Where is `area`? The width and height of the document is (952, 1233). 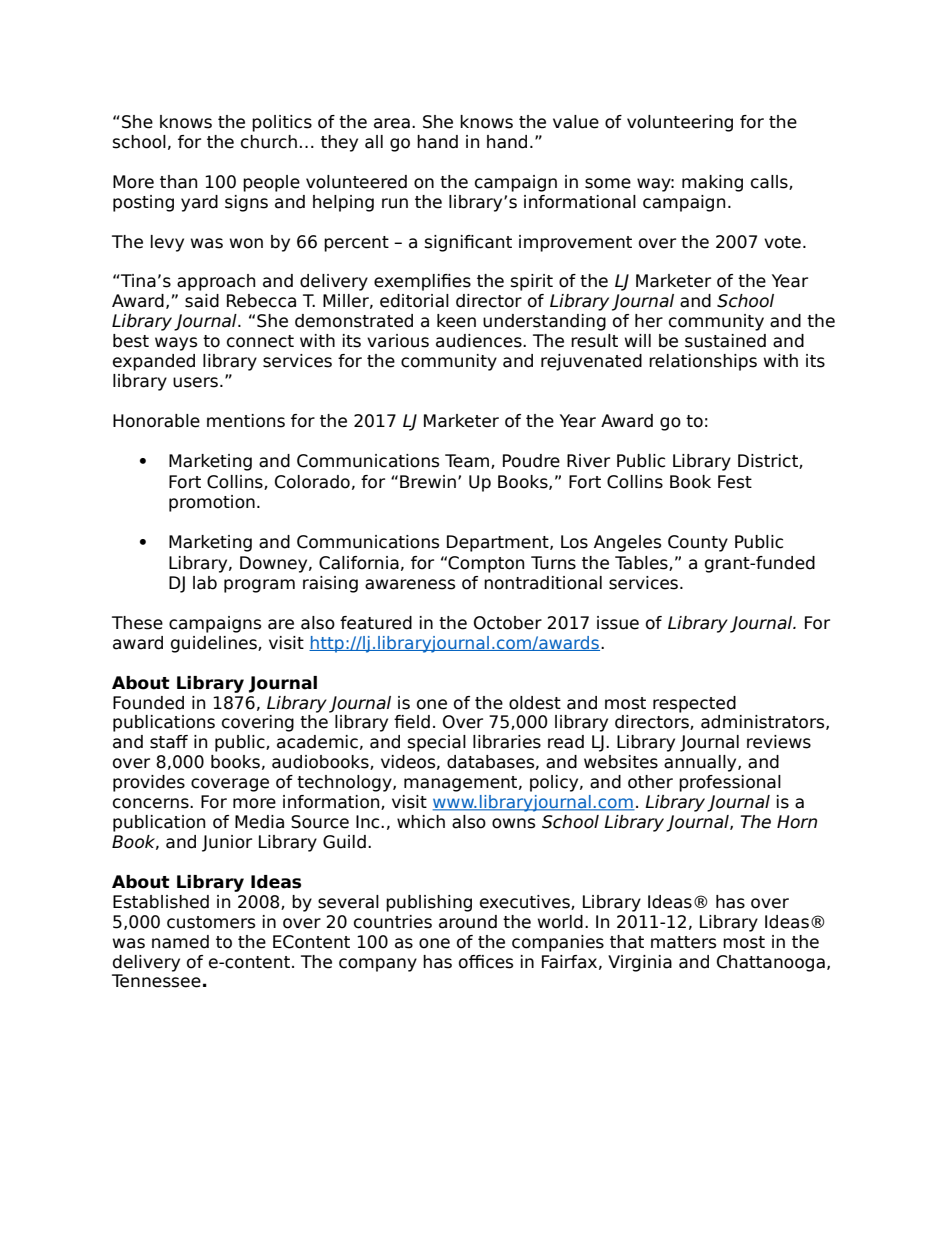
area is located at coordinates (392, 123).
